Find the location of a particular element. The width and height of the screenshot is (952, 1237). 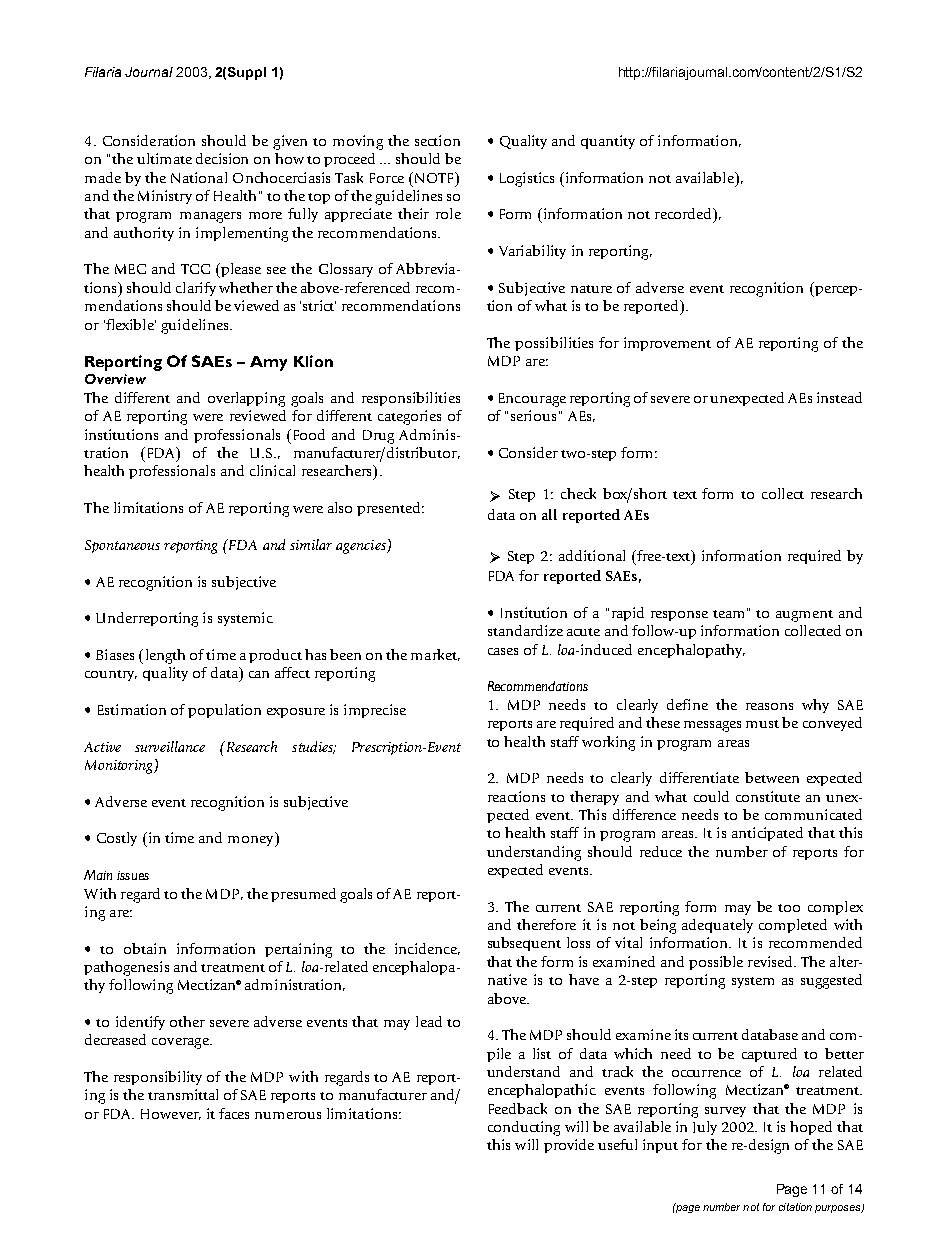

therapy is located at coordinates (594, 798).
